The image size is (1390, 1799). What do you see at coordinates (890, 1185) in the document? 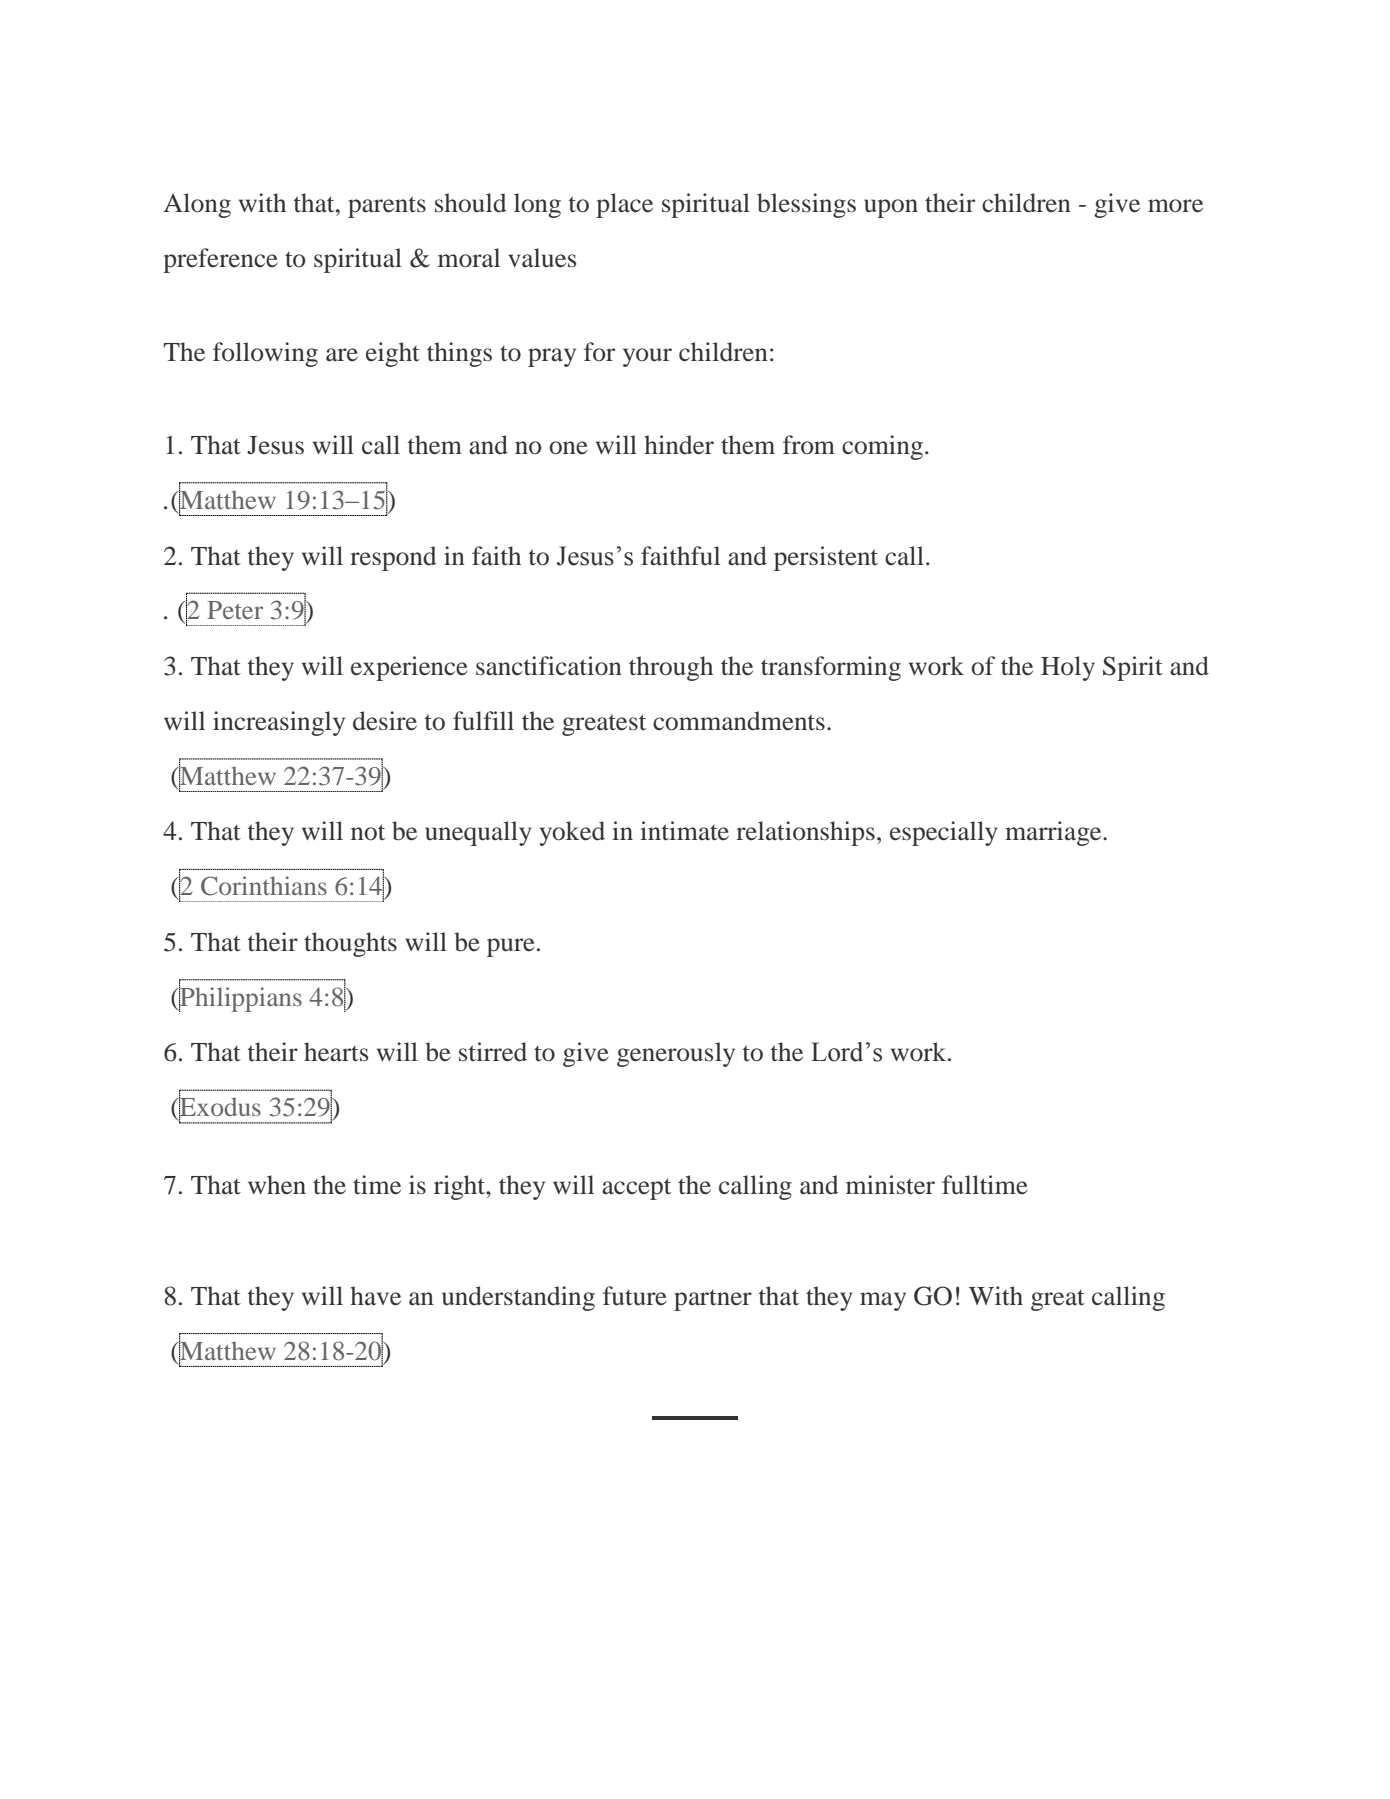
I see `minister` at bounding box center [890, 1185].
